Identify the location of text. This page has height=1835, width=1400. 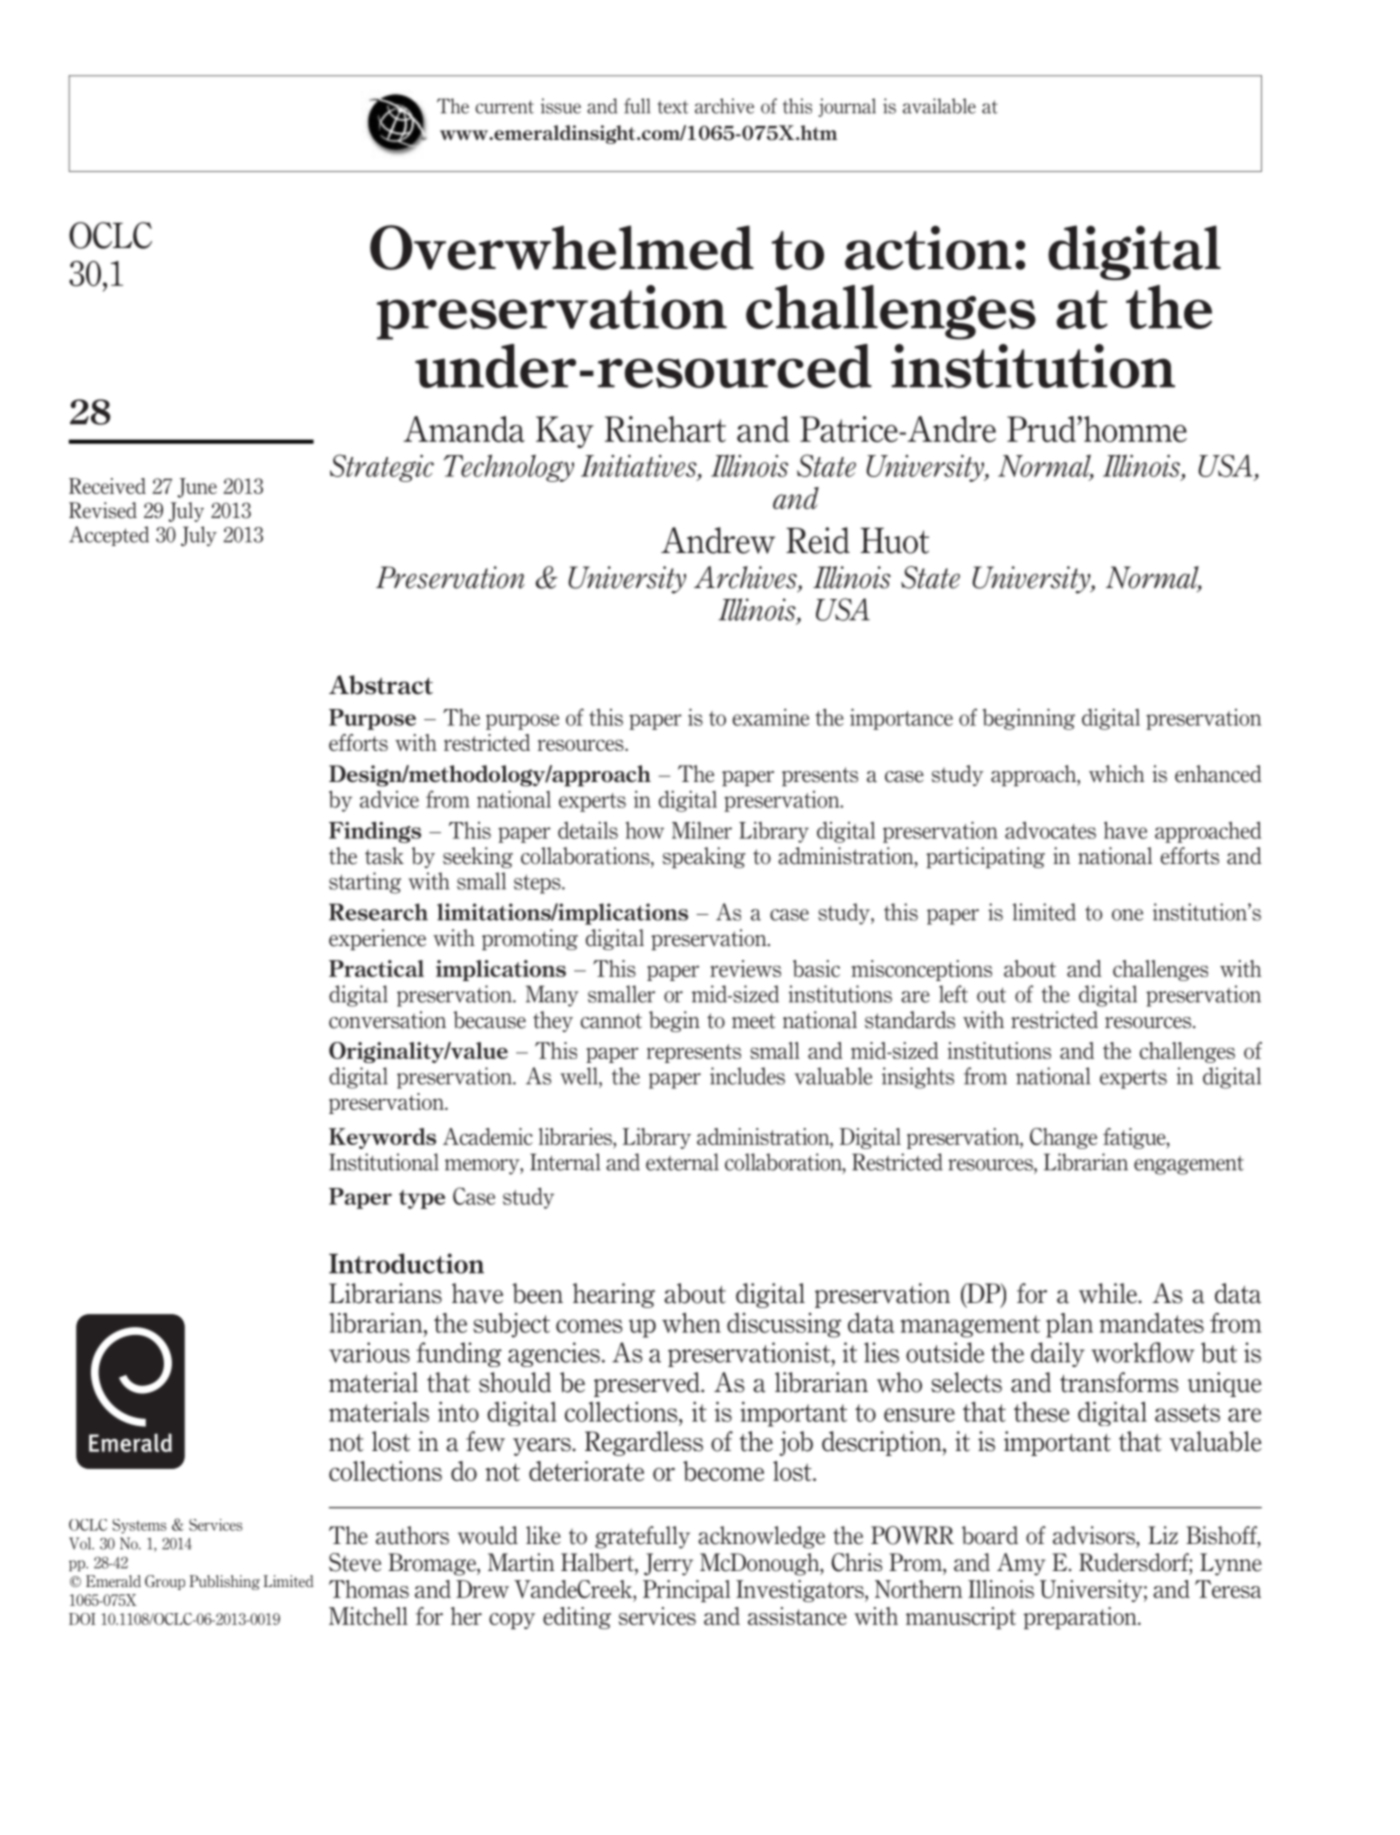
(673, 107).
